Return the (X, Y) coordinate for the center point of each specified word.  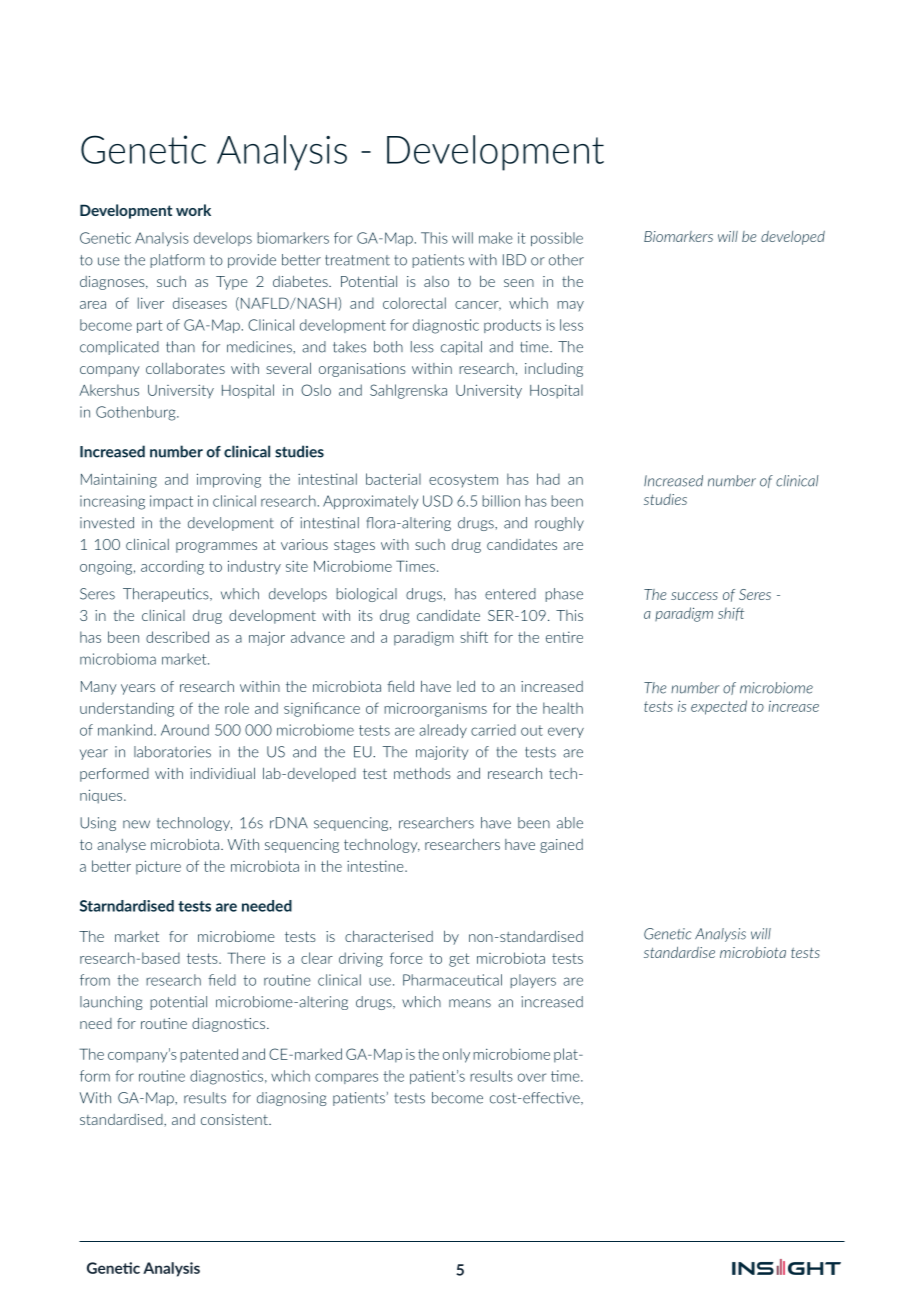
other (566, 260)
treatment (357, 260)
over (532, 1077)
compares (346, 1078)
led (466, 686)
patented (209, 1055)
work (193, 210)
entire (564, 637)
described (177, 637)
